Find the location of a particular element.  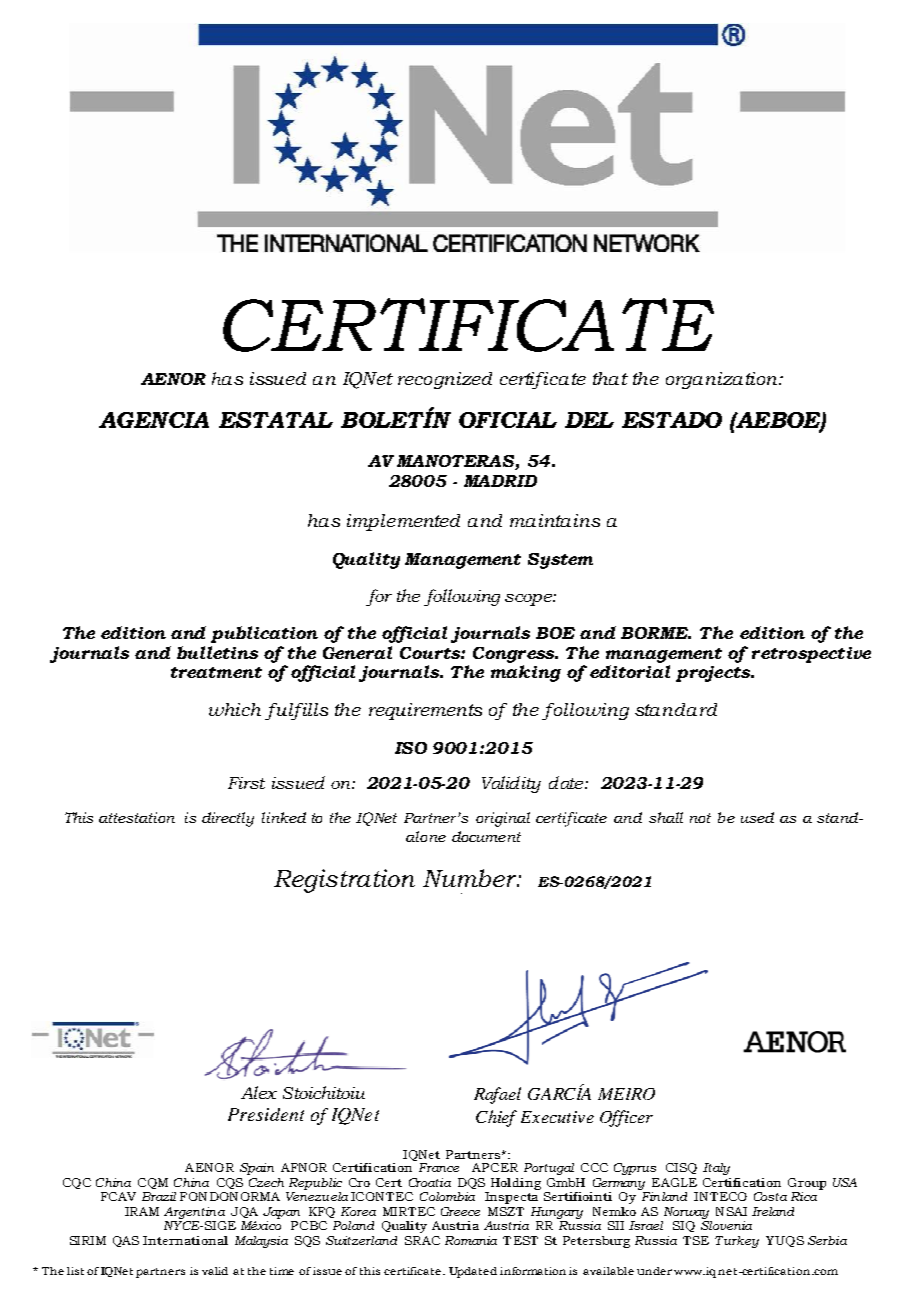

organization is located at coordinates (723, 380).
